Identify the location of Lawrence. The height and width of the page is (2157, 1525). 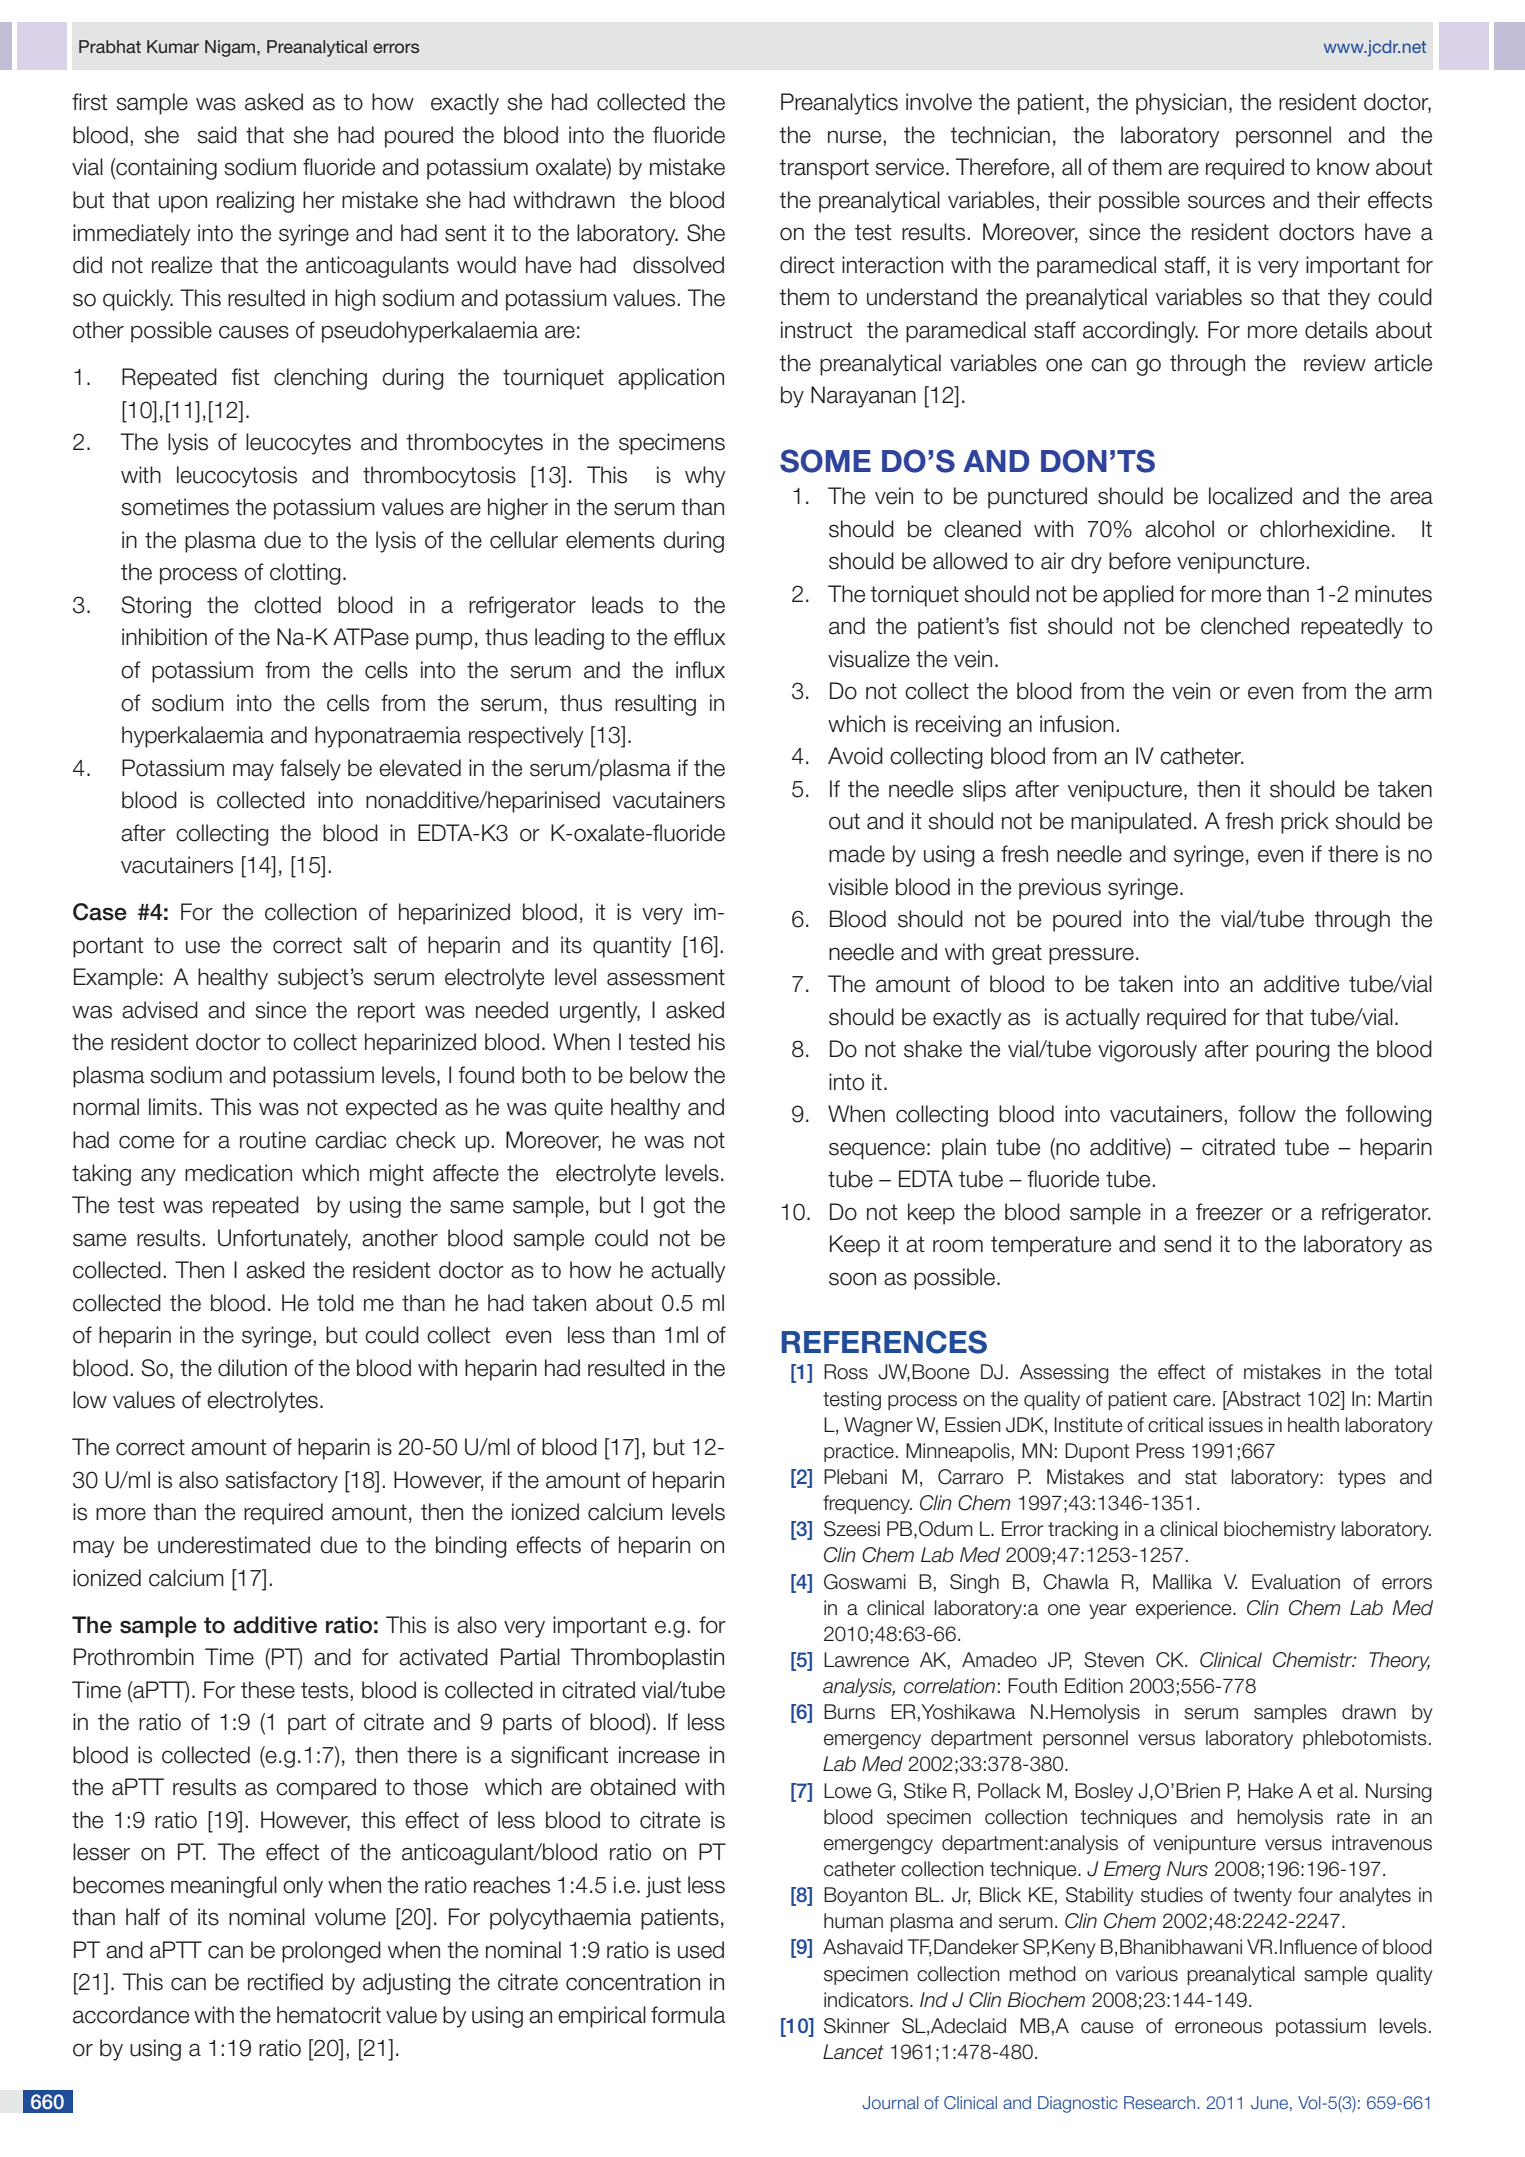
(866, 1660).
